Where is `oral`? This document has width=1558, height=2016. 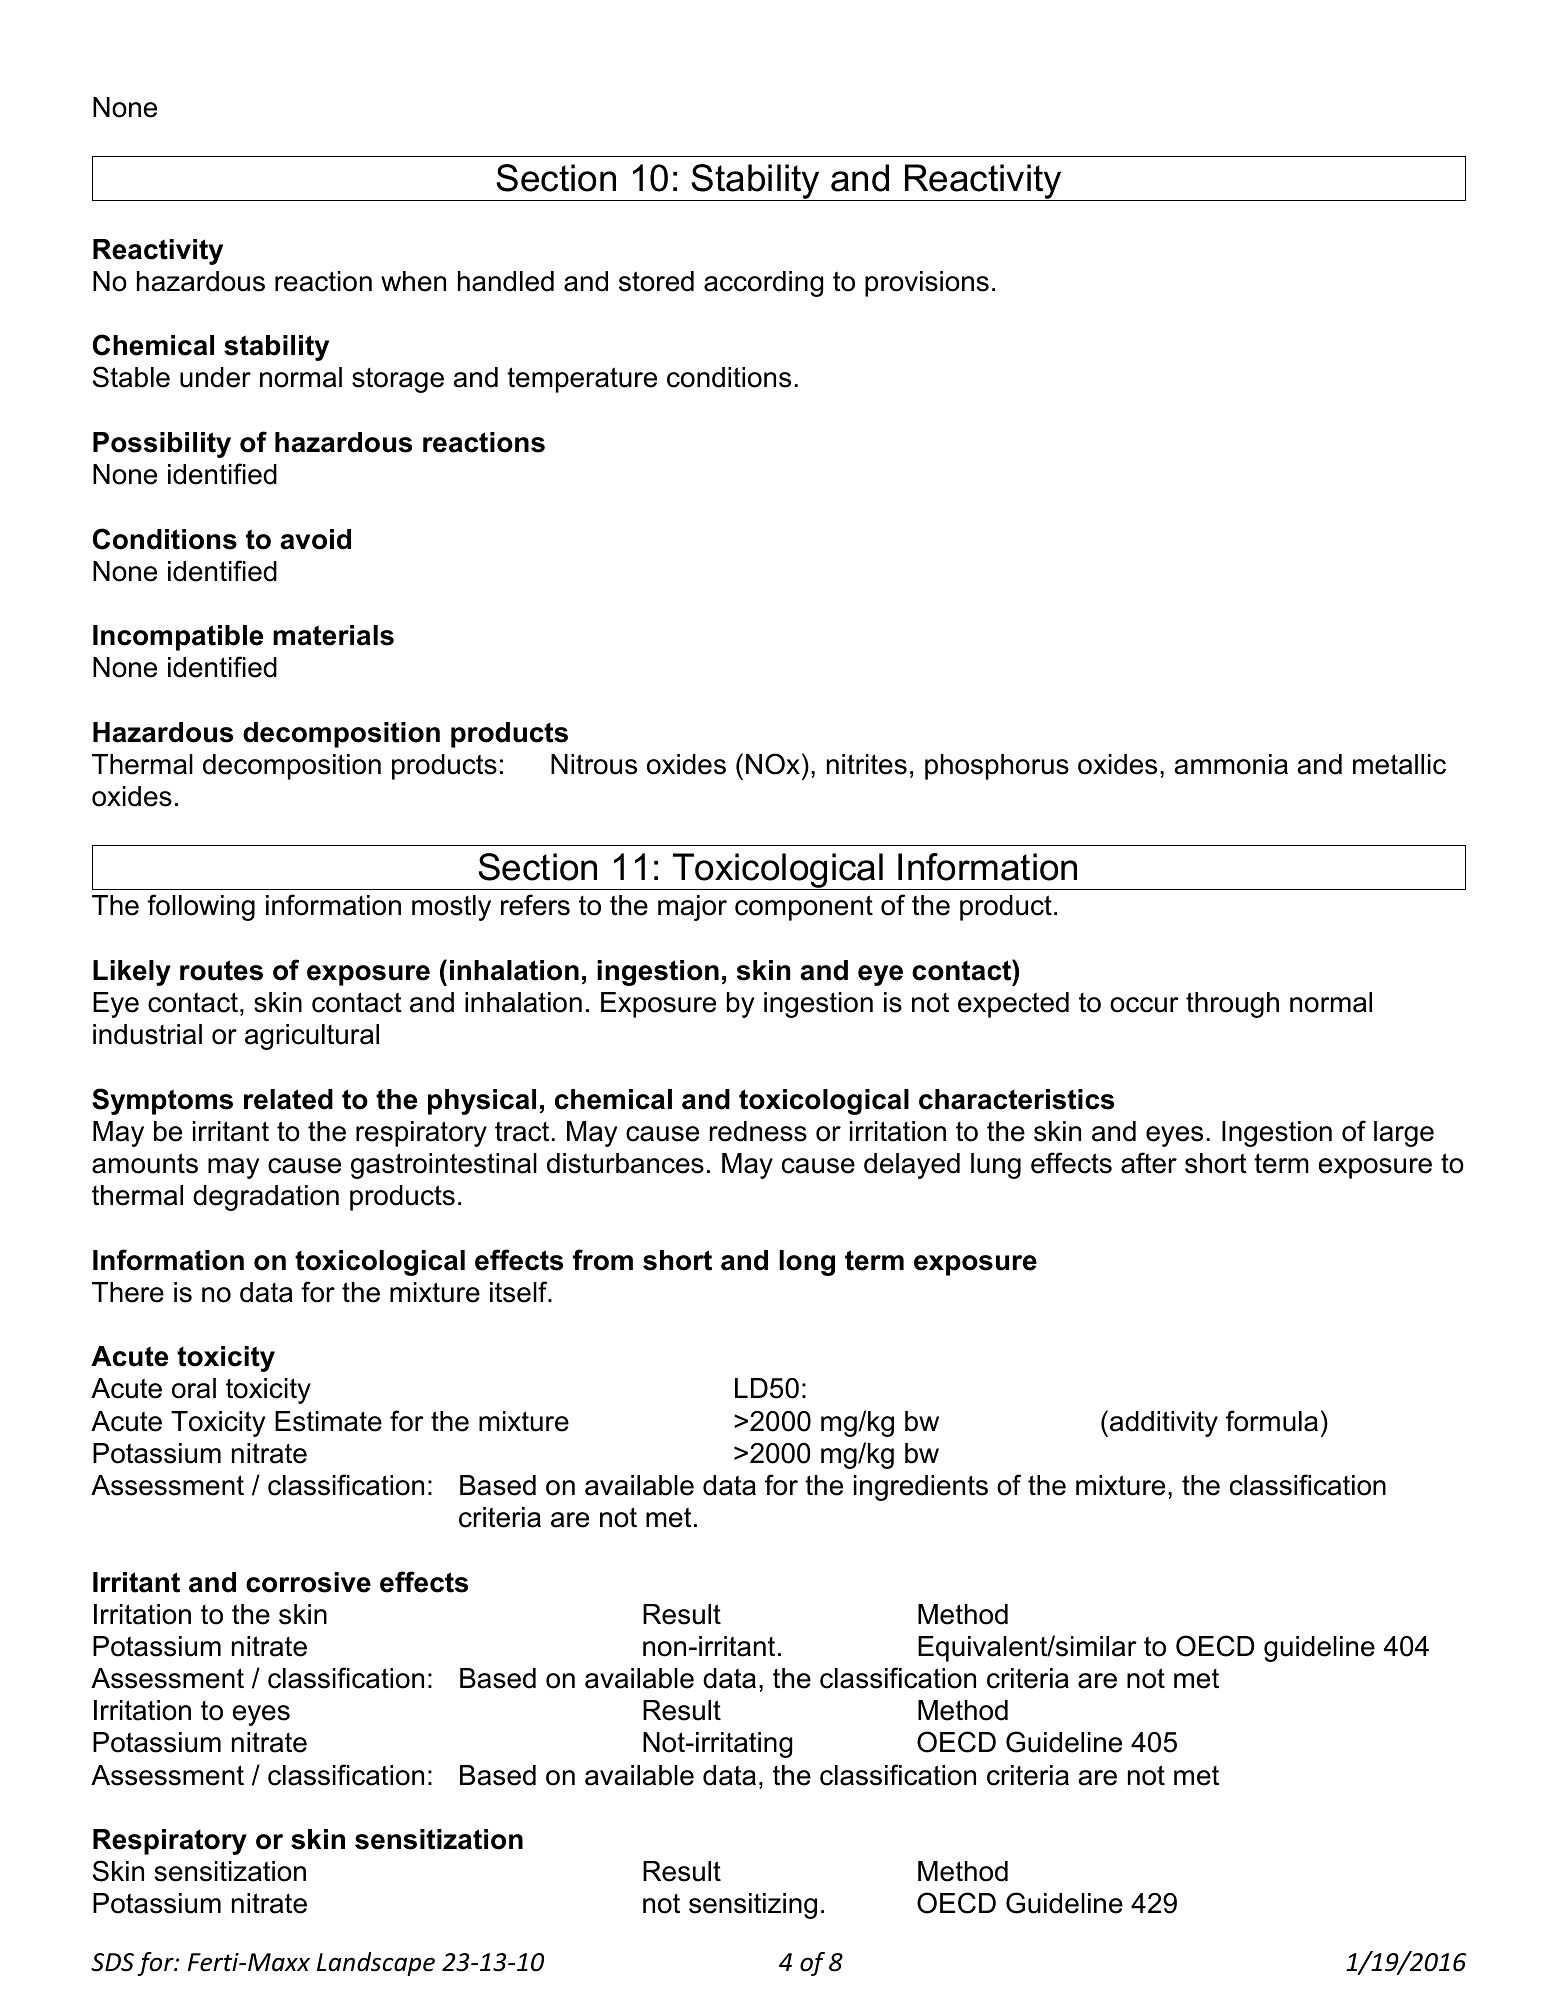
oral is located at coordinates (194, 1388).
